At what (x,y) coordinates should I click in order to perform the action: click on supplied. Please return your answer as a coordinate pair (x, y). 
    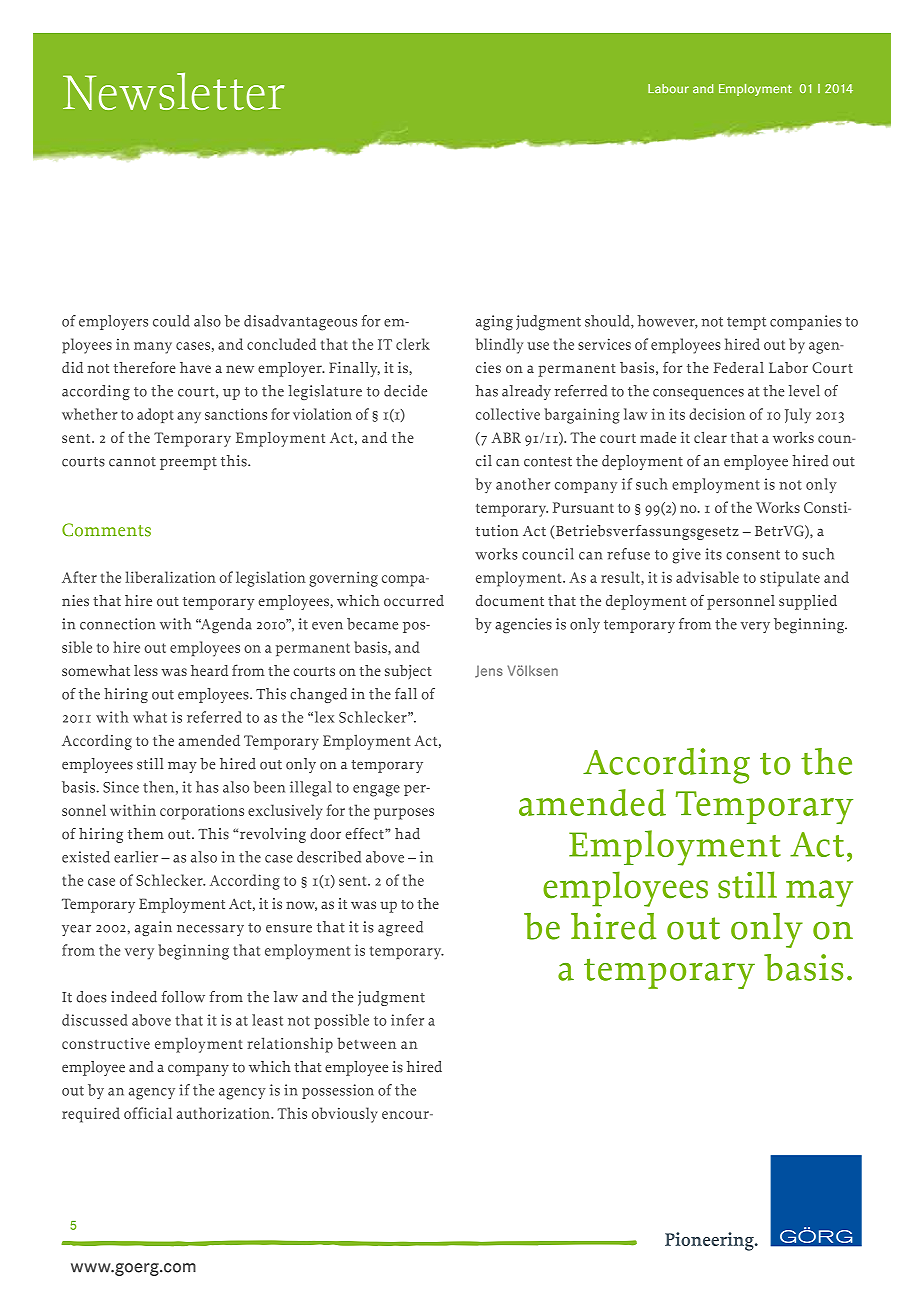
    Looking at the image, I should click on (808, 602).
